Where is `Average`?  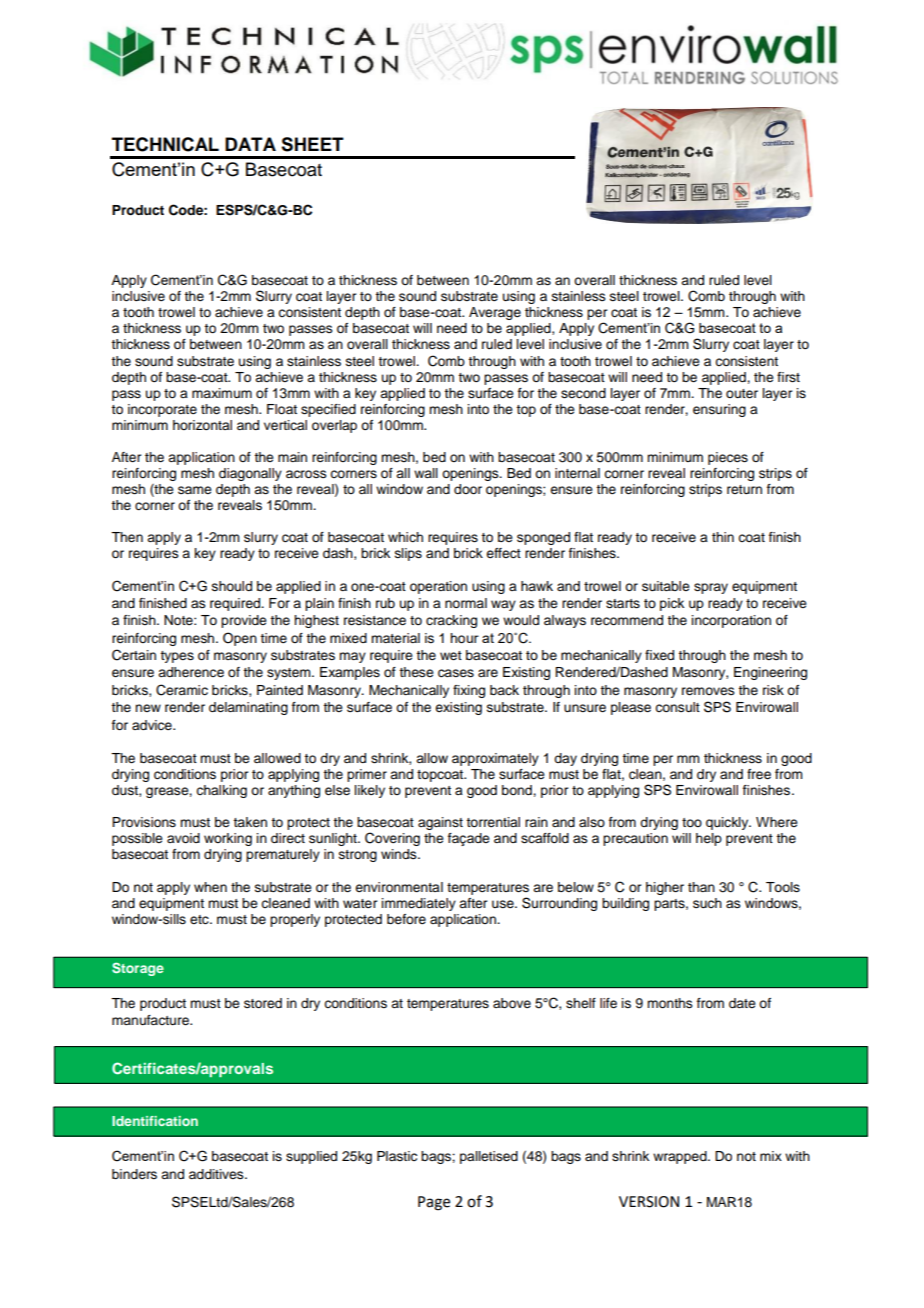
Average is located at coordinates (495, 313).
